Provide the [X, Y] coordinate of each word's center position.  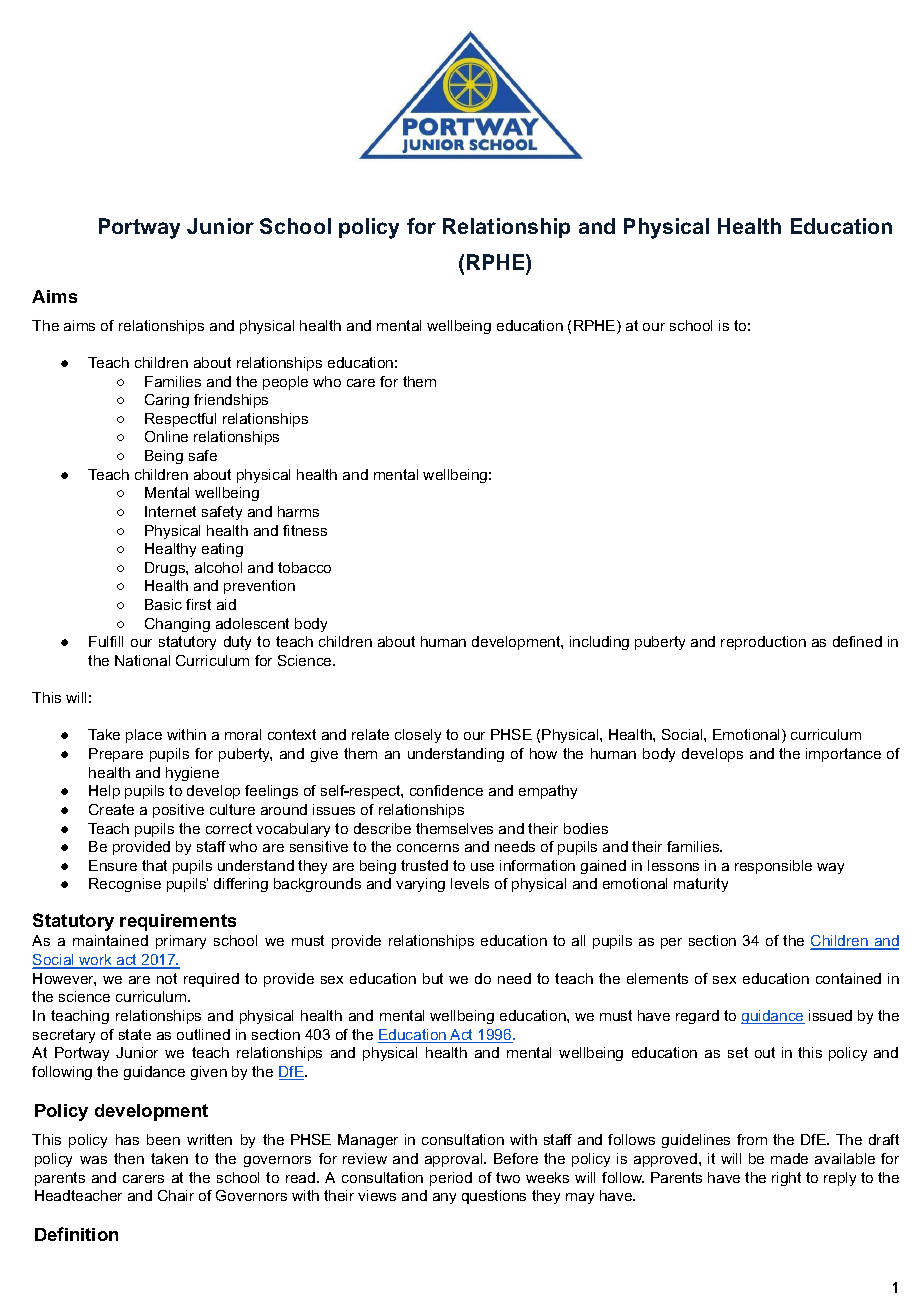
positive [178, 811]
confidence [446, 790]
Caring [167, 401]
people [285, 383]
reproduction [763, 643]
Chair [176, 1195]
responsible [773, 867]
